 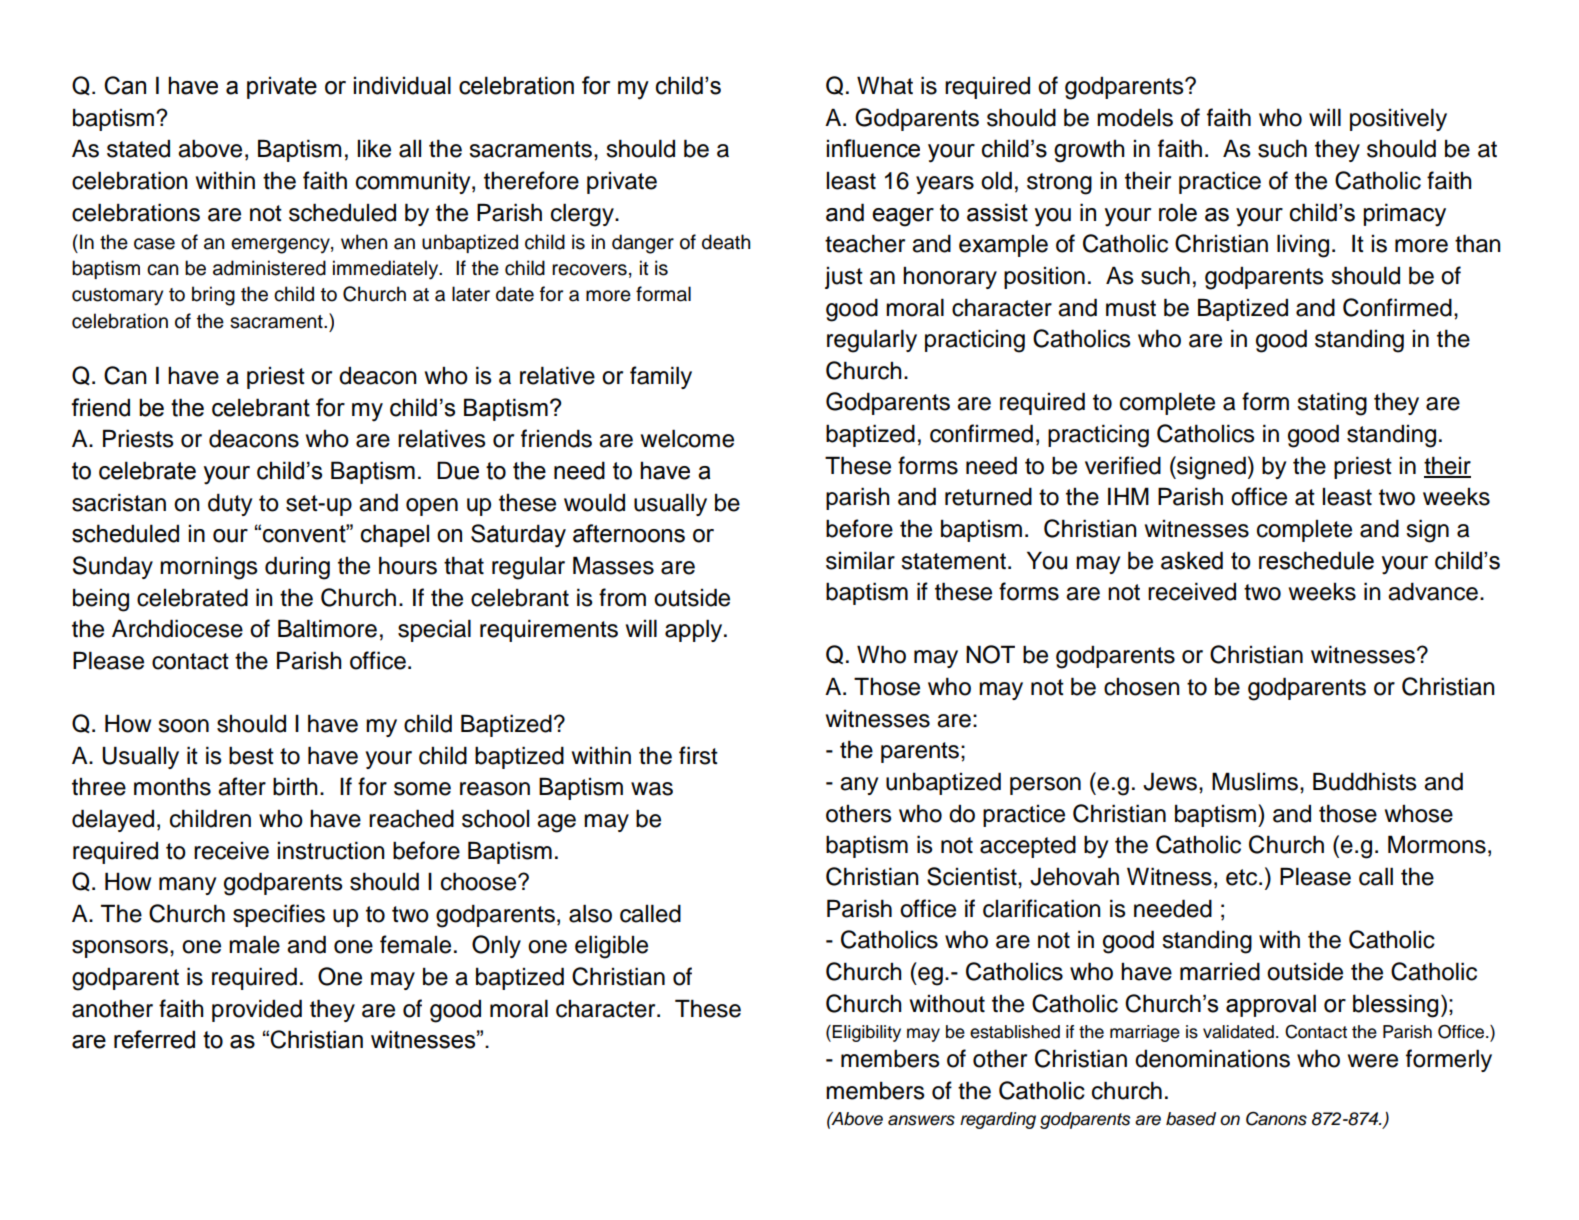 I want to click on referred, so click(x=154, y=1039).
